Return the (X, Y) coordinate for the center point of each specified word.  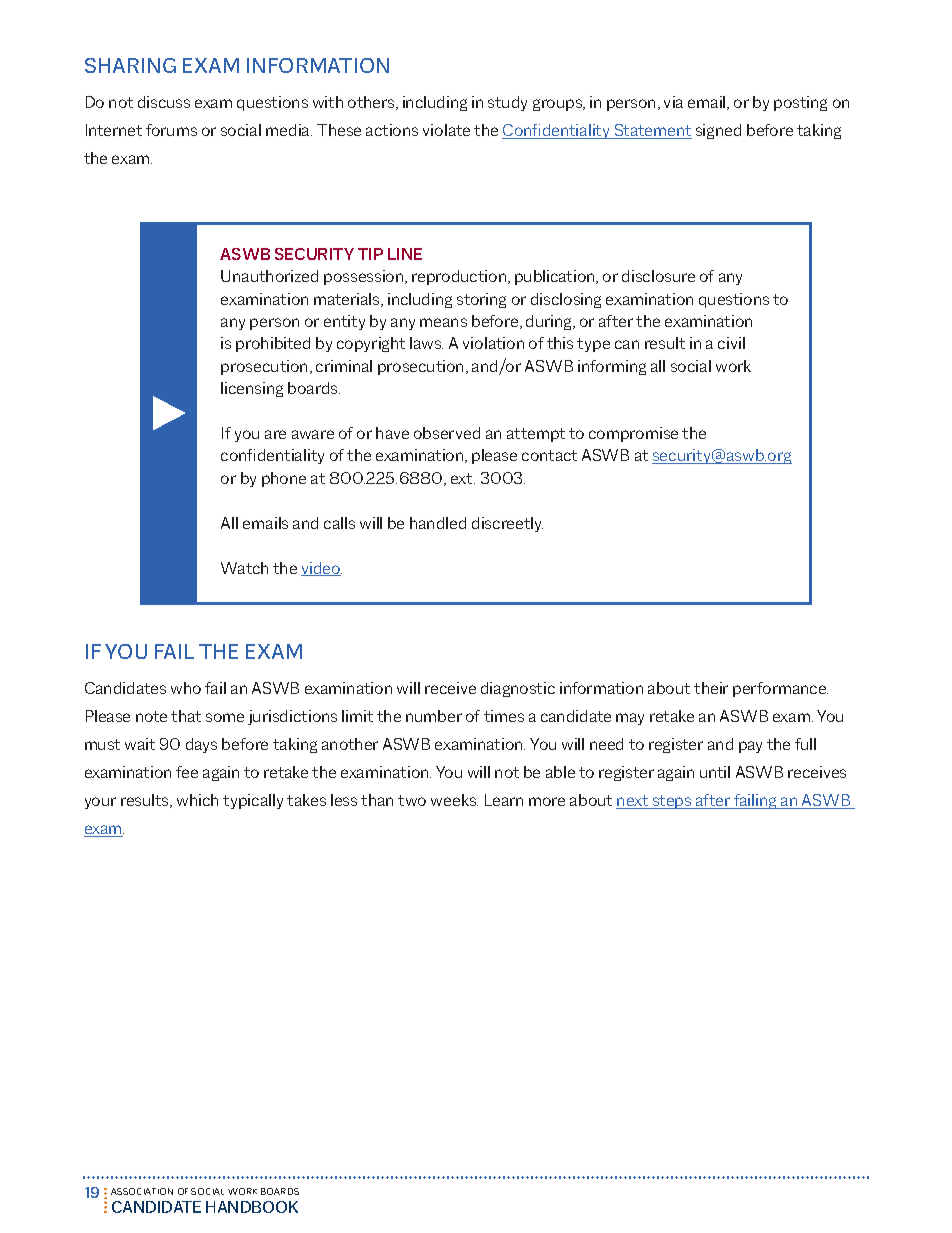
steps (672, 802)
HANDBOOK (252, 1207)
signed (718, 131)
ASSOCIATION (142, 1191)
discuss (164, 102)
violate (446, 130)
